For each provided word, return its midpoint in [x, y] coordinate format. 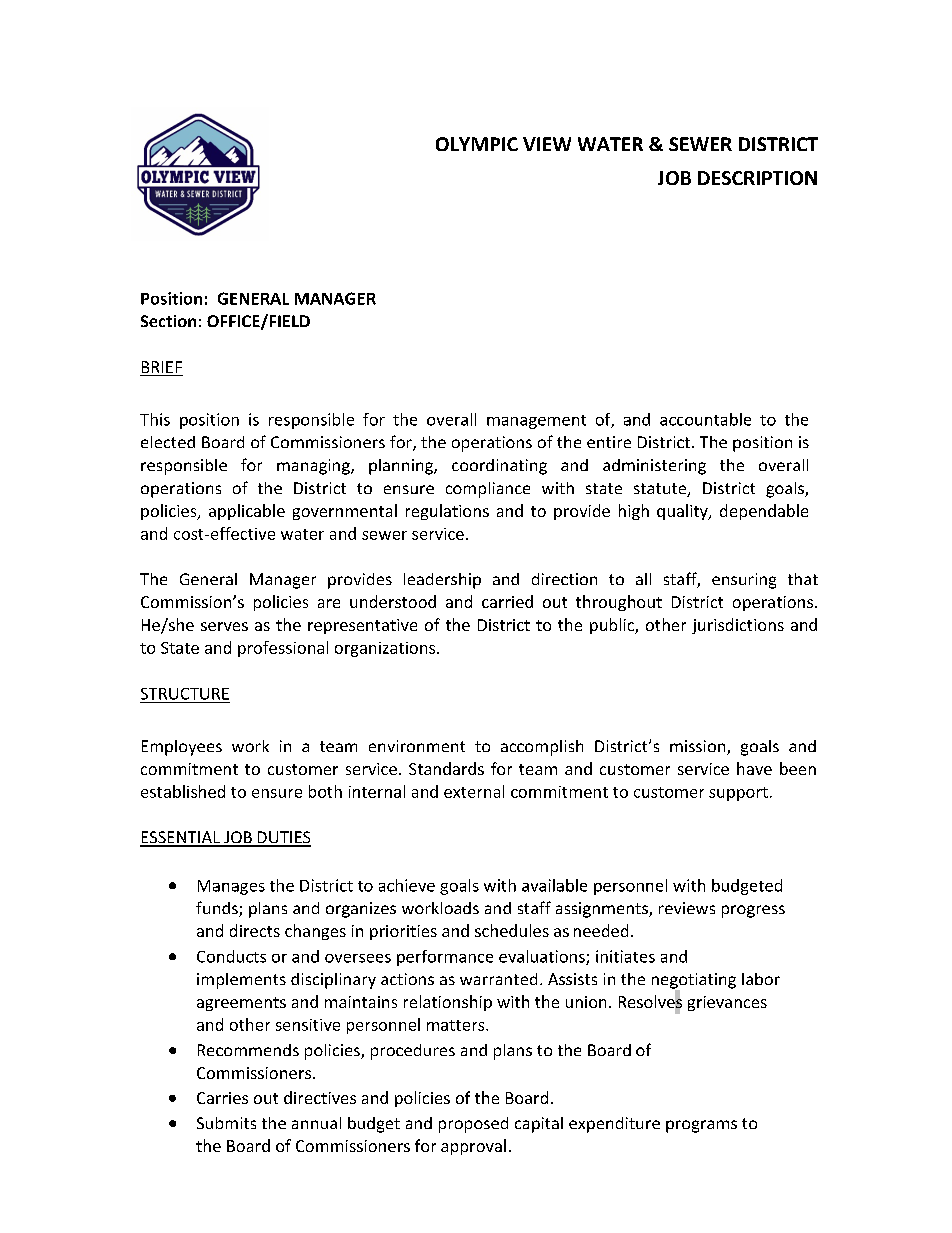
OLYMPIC [477, 144]
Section [168, 321]
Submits [226, 1123]
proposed [473, 1125]
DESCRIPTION [757, 178]
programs [701, 1126]
